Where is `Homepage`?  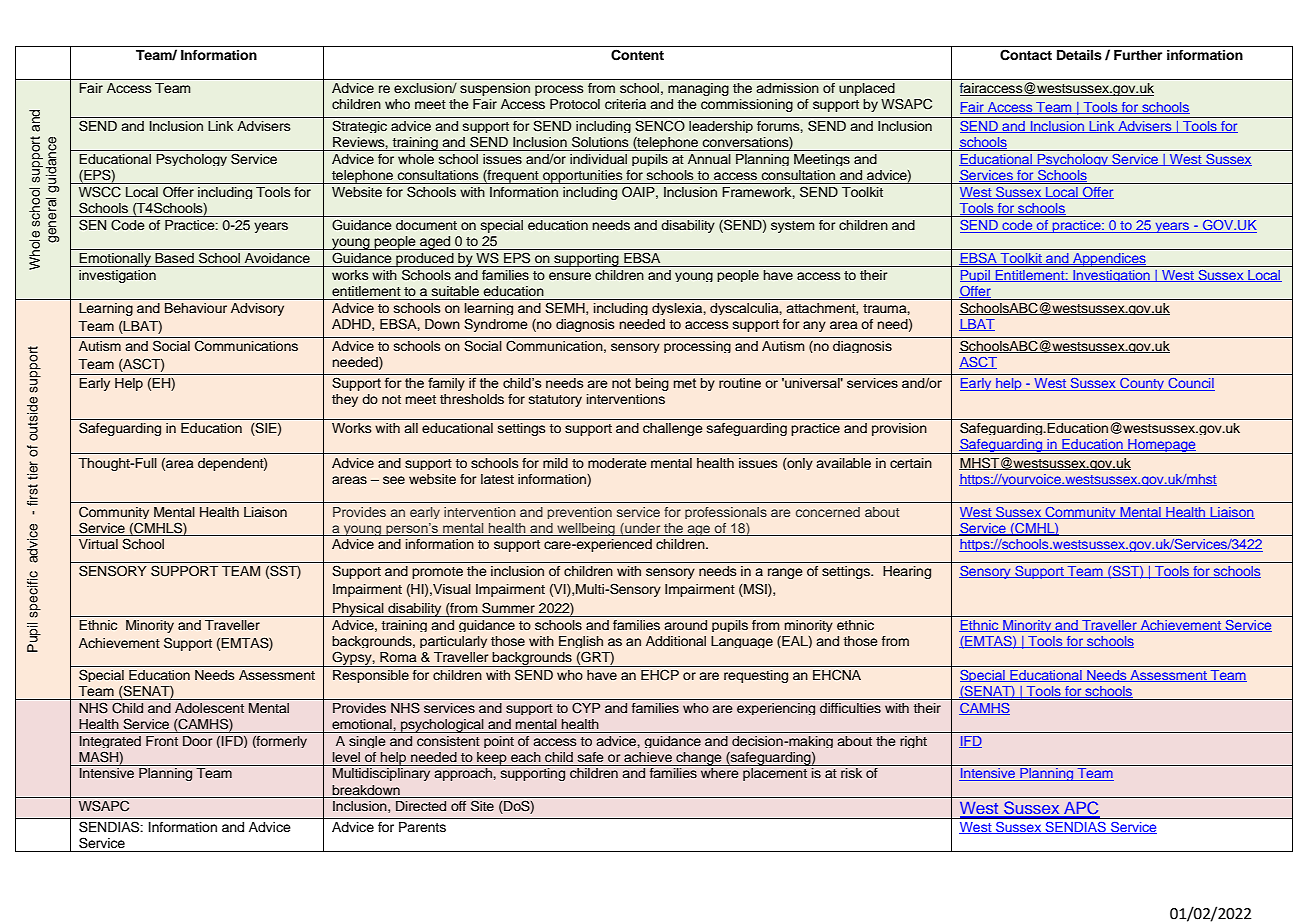 Homepage is located at coordinates (1162, 446).
